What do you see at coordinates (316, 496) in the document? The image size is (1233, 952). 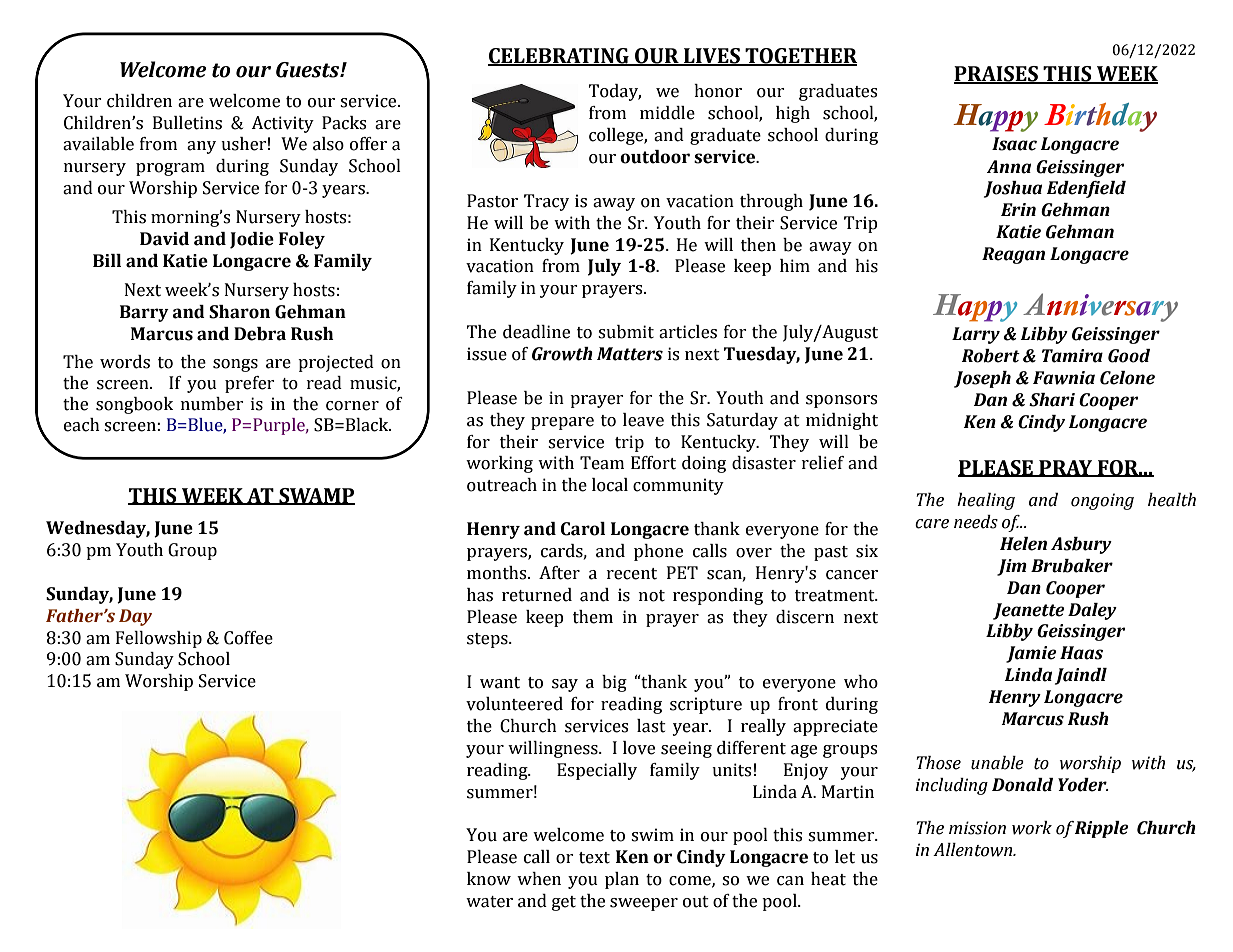 I see `SWAMP` at bounding box center [316, 496].
